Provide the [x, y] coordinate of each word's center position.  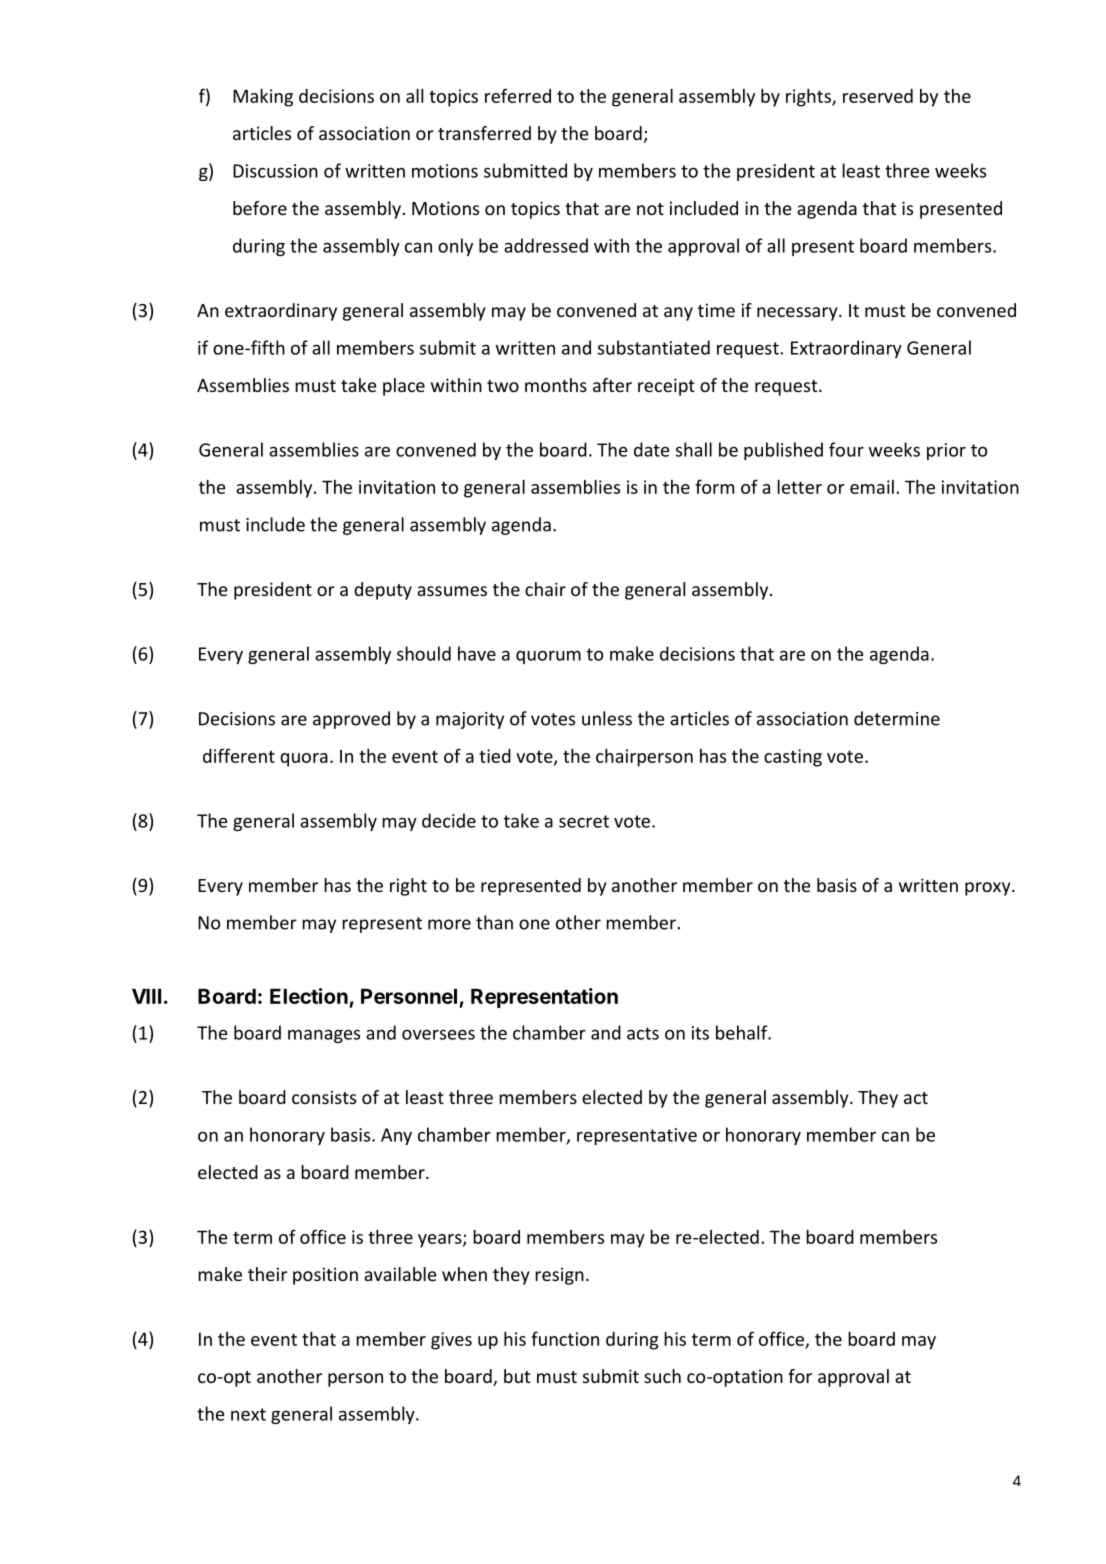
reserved [878, 96]
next [248, 1414]
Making [263, 98]
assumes [452, 591]
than [494, 922]
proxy [989, 889]
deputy [383, 591]
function [565, 1338]
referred [518, 95]
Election [309, 996]
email [872, 487]
